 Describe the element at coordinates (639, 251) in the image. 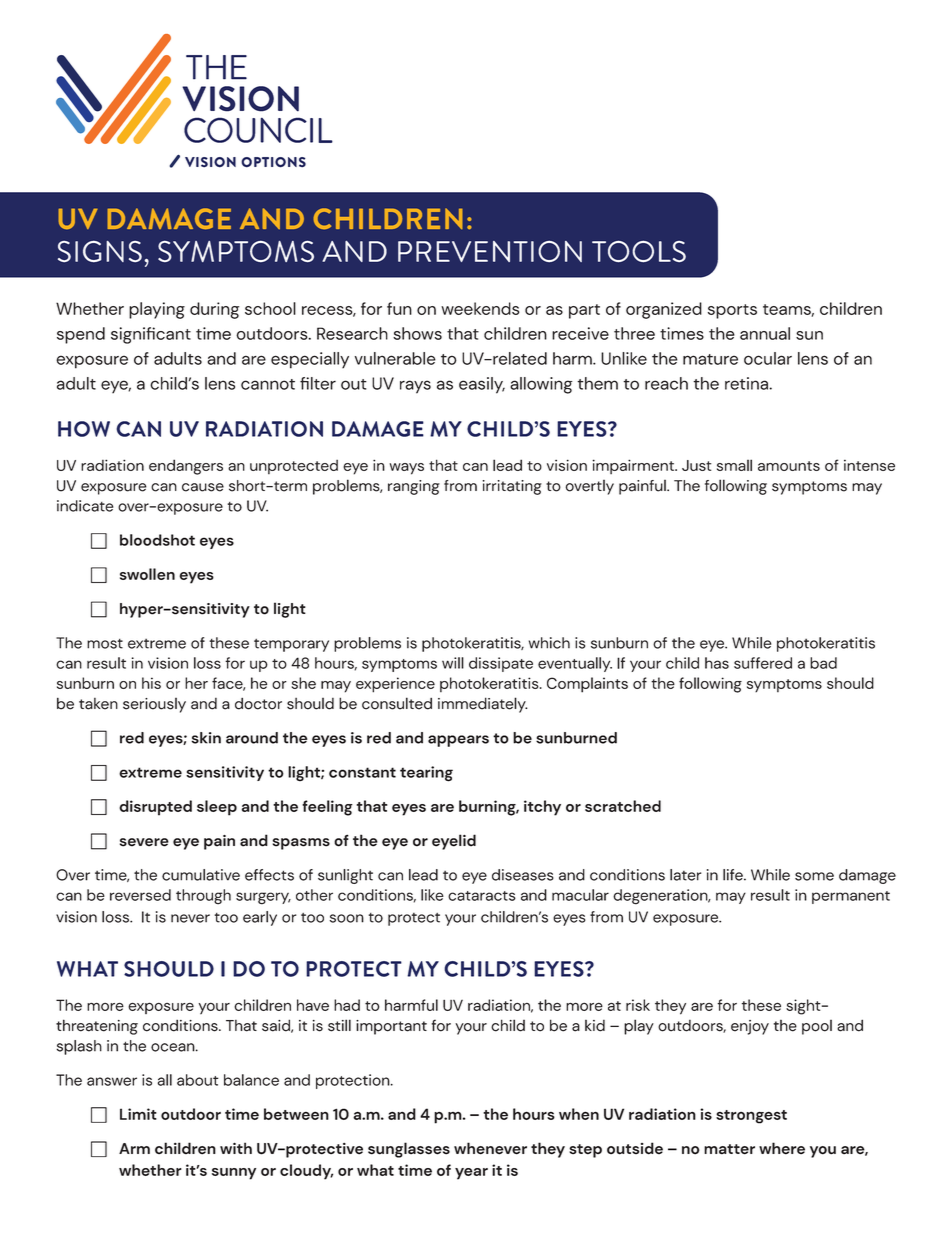

I see `TOOLS` at that location.
